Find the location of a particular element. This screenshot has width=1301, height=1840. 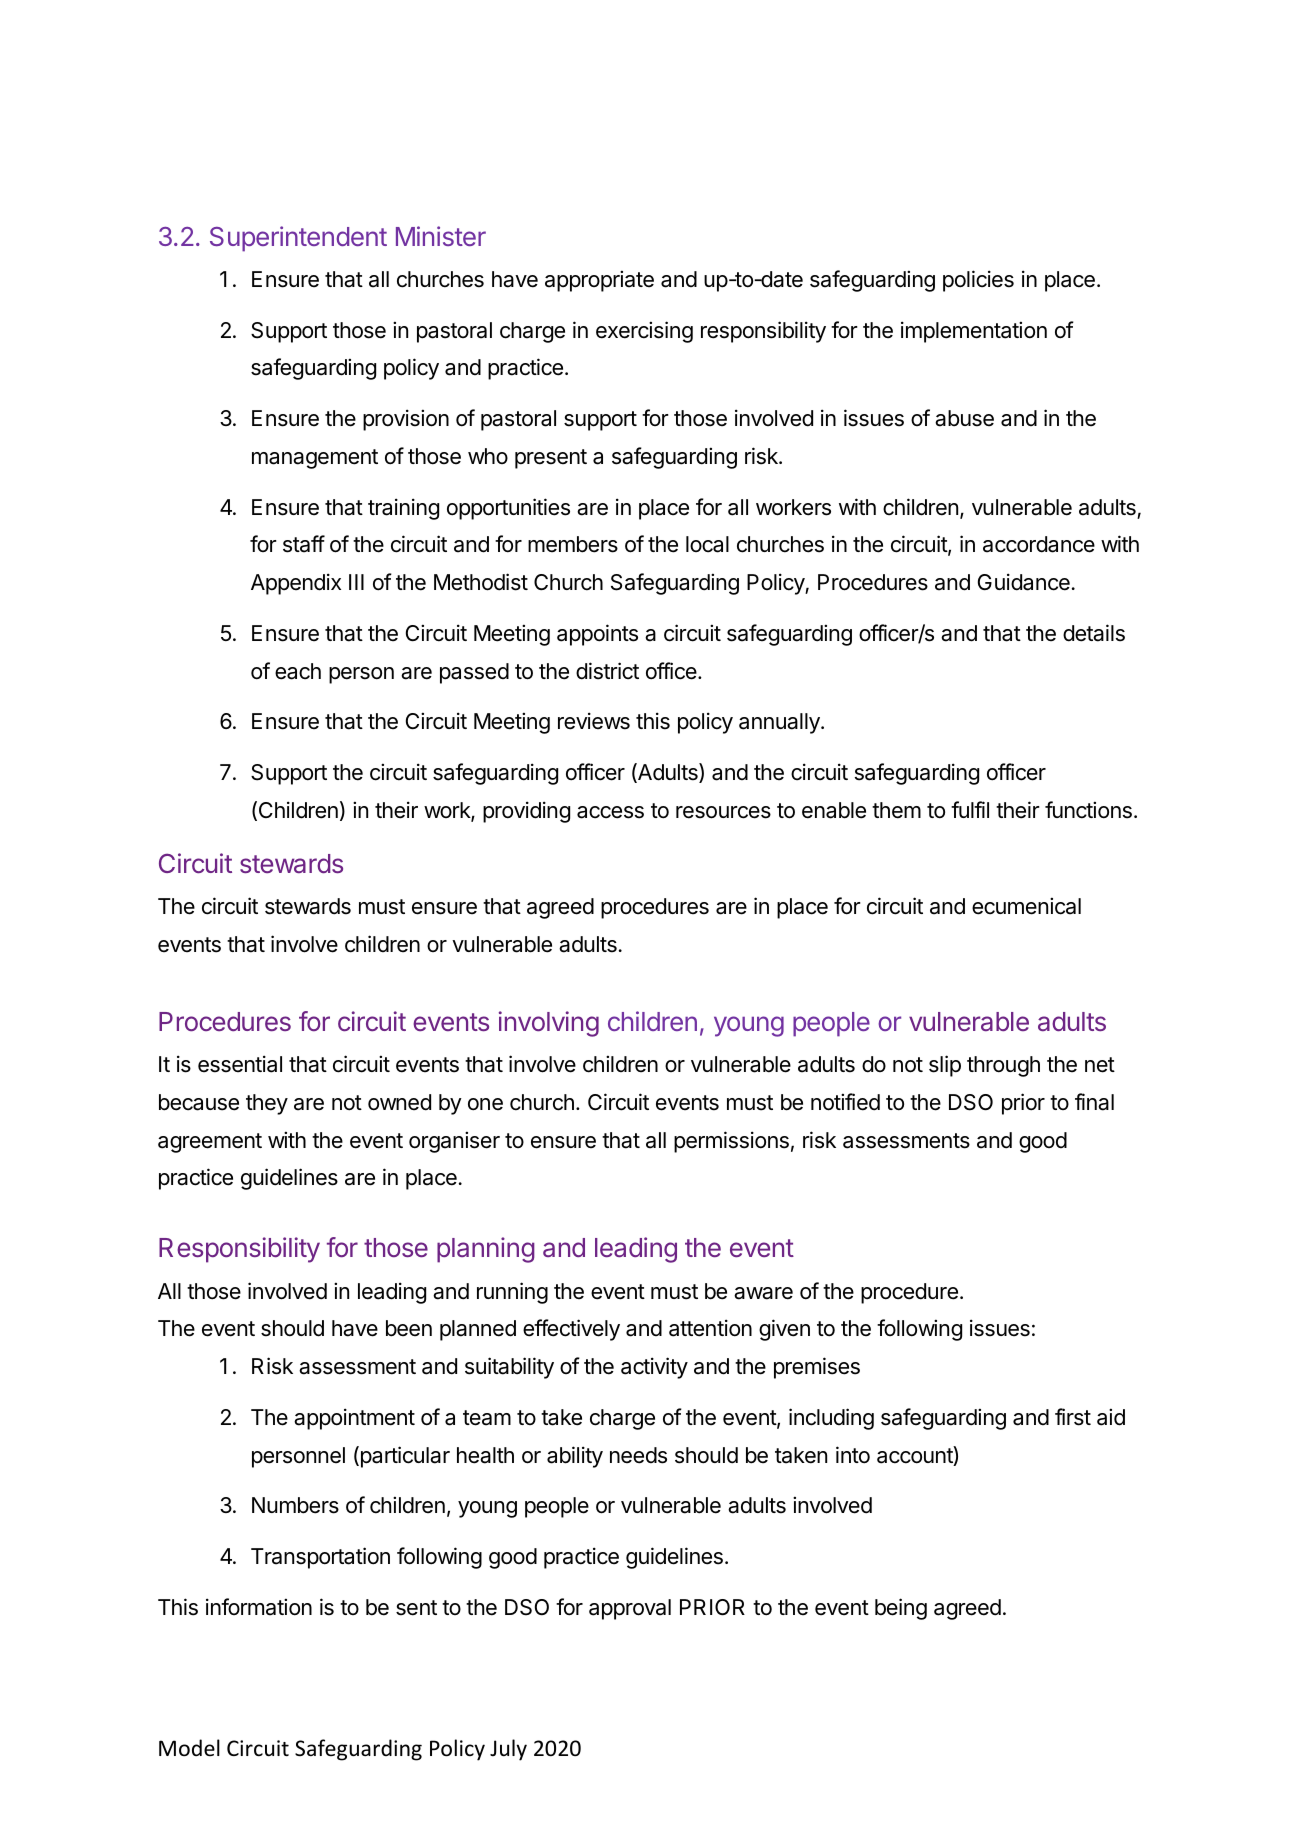

final is located at coordinates (1094, 1102).
